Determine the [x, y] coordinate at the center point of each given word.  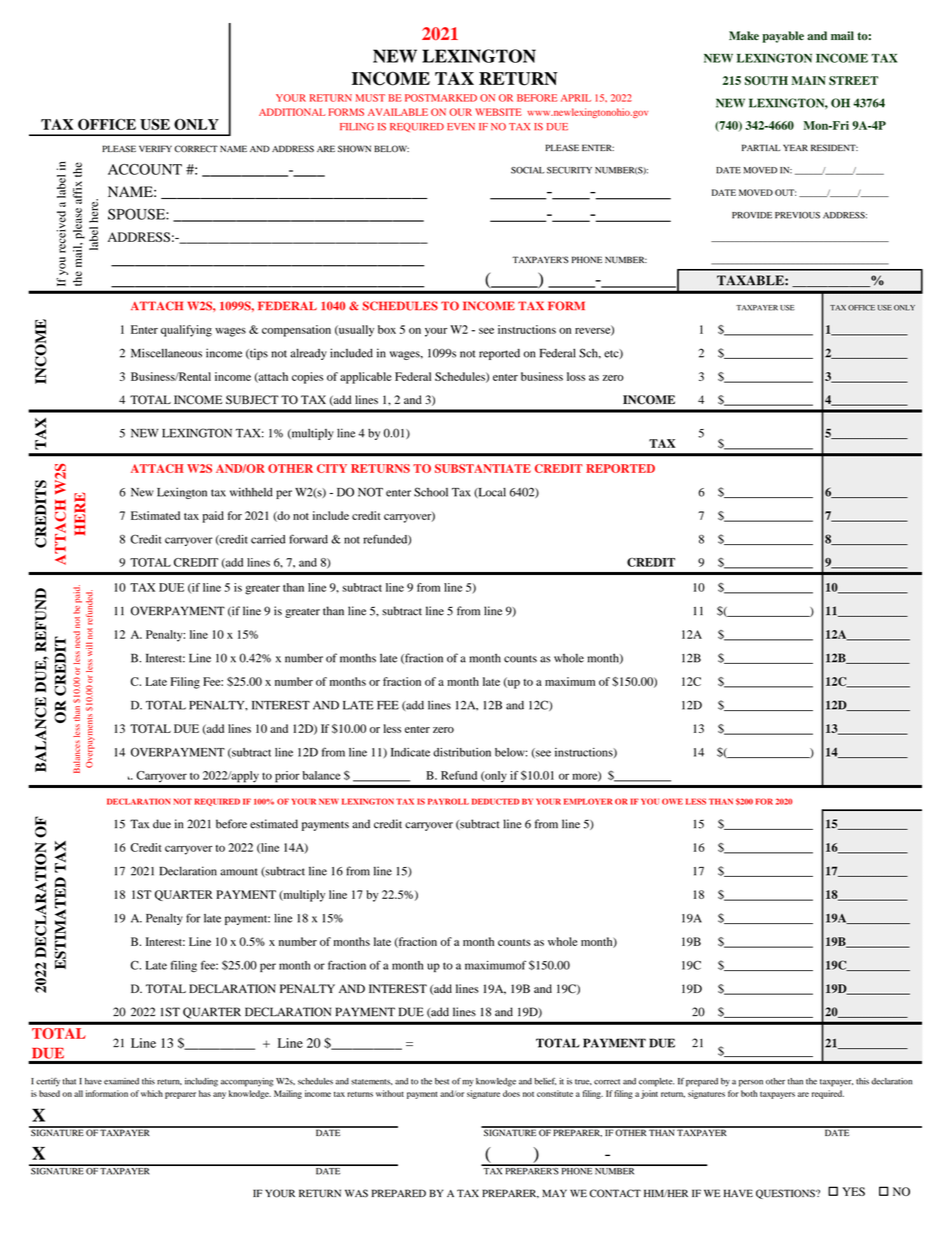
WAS [356, 1193]
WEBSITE [498, 112]
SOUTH [766, 80]
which [152, 1093]
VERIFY [155, 148]
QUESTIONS [786, 1194]
